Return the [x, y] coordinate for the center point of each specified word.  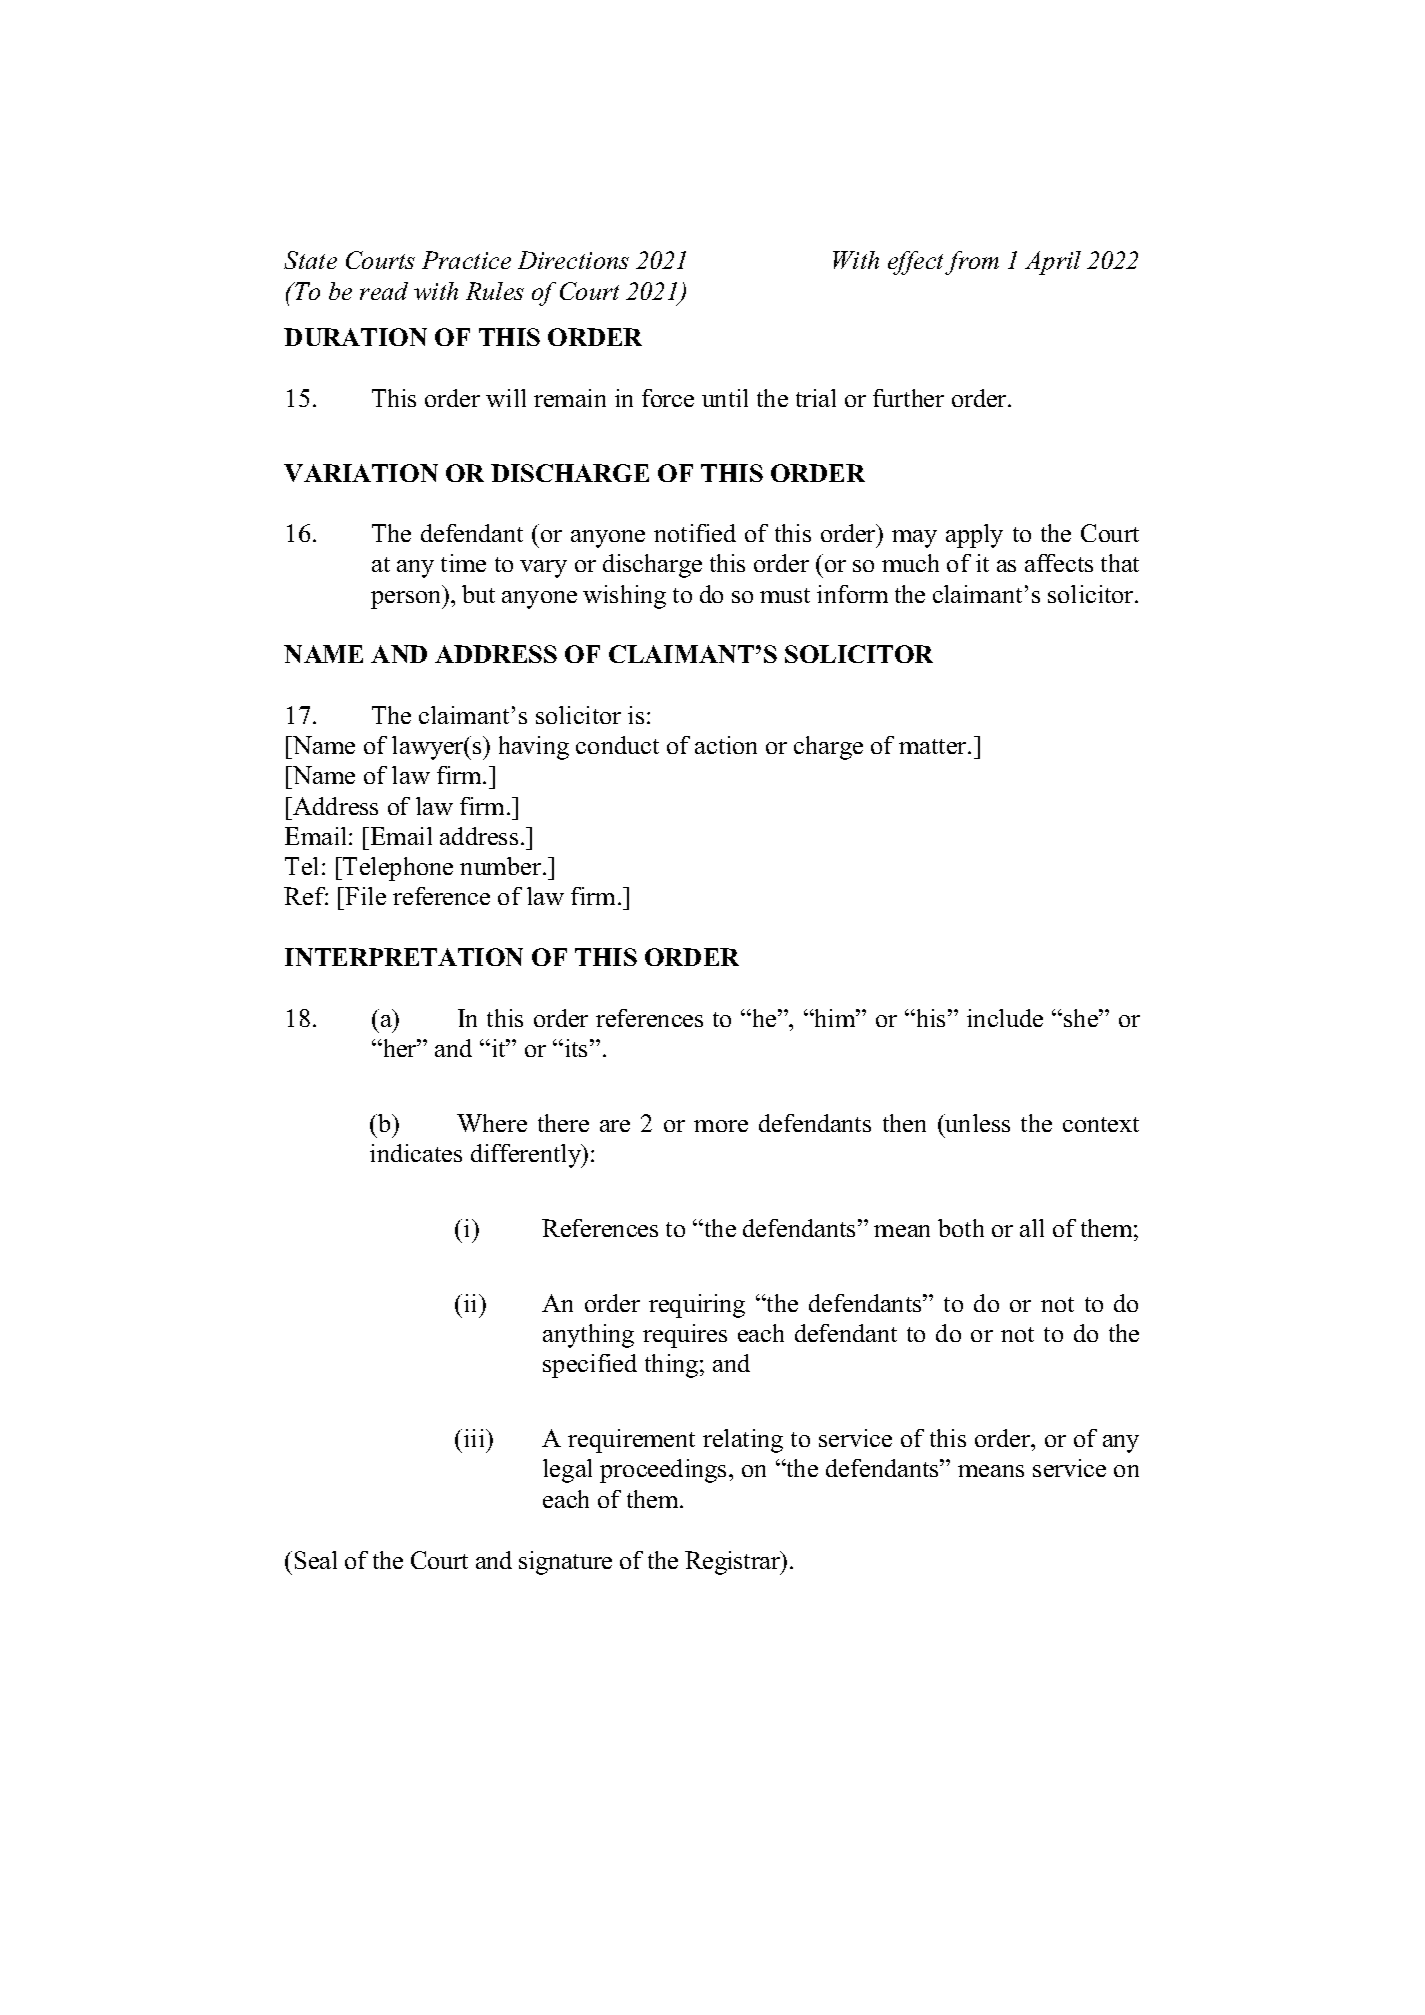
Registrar [734, 1563]
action [726, 745]
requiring [697, 1306]
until [725, 398]
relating [743, 1441]
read [384, 291]
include [1005, 1018]
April [1053, 263]
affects [1059, 563]
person [407, 600]
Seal [316, 1560]
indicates [416, 1153]
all [1032, 1228]
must [785, 595]
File [365, 896]
